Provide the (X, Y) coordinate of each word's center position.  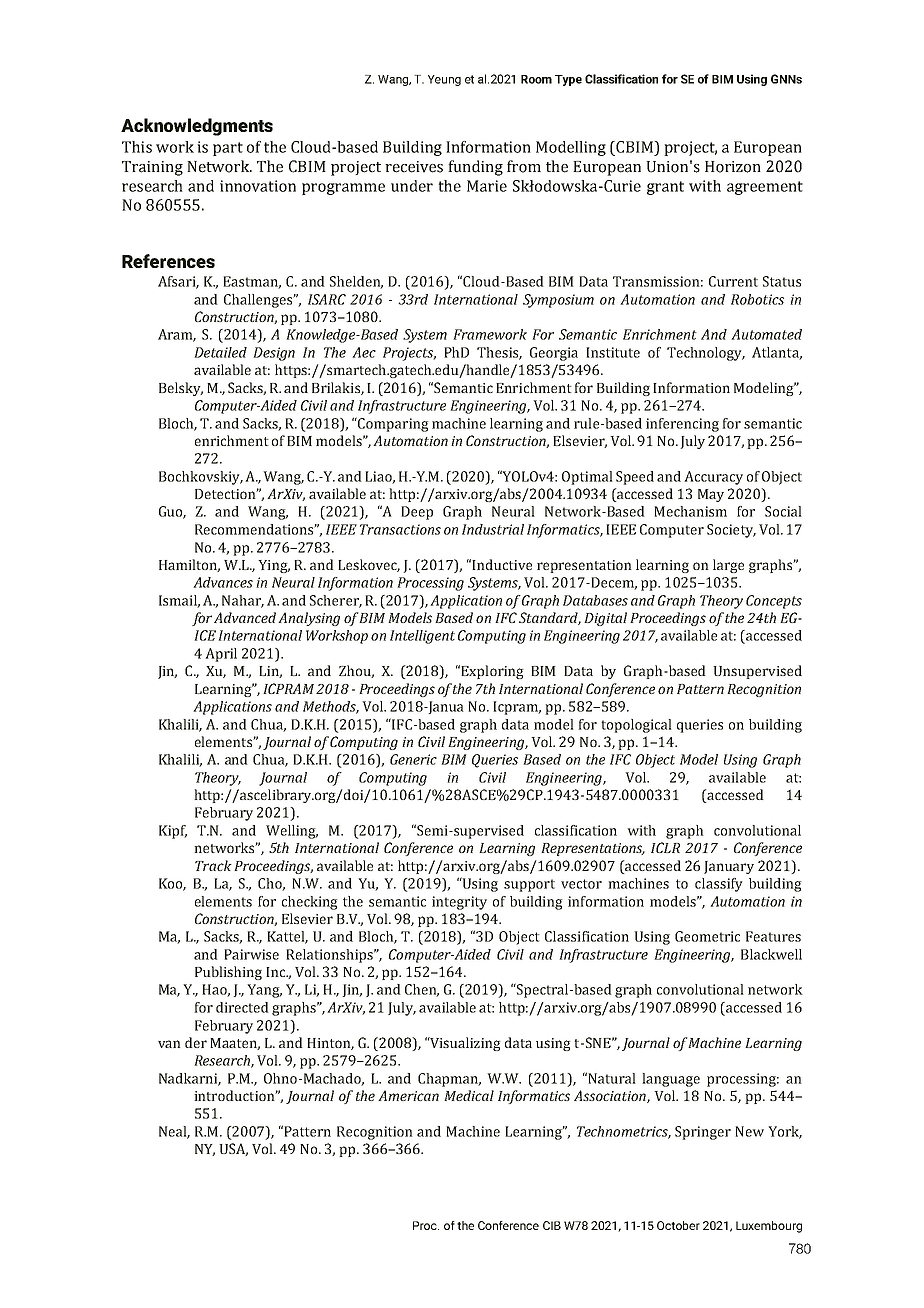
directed (242, 1007)
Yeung (444, 80)
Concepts (774, 602)
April (221, 655)
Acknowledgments (197, 127)
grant (665, 188)
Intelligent (422, 637)
